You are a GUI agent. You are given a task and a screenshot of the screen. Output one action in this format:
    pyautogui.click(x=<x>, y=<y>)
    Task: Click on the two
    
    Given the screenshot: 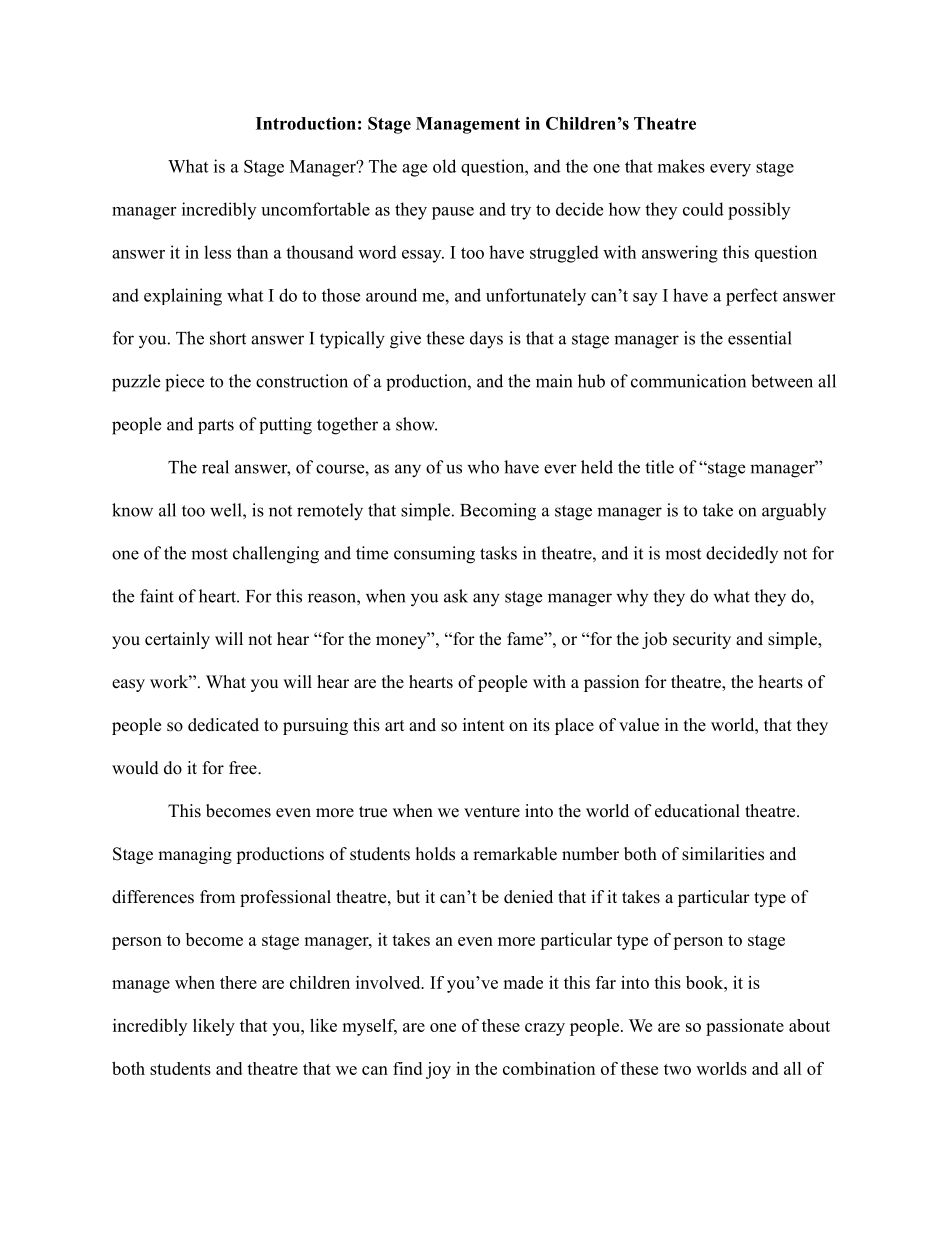 What is the action you would take?
    pyautogui.click(x=677, y=1069)
